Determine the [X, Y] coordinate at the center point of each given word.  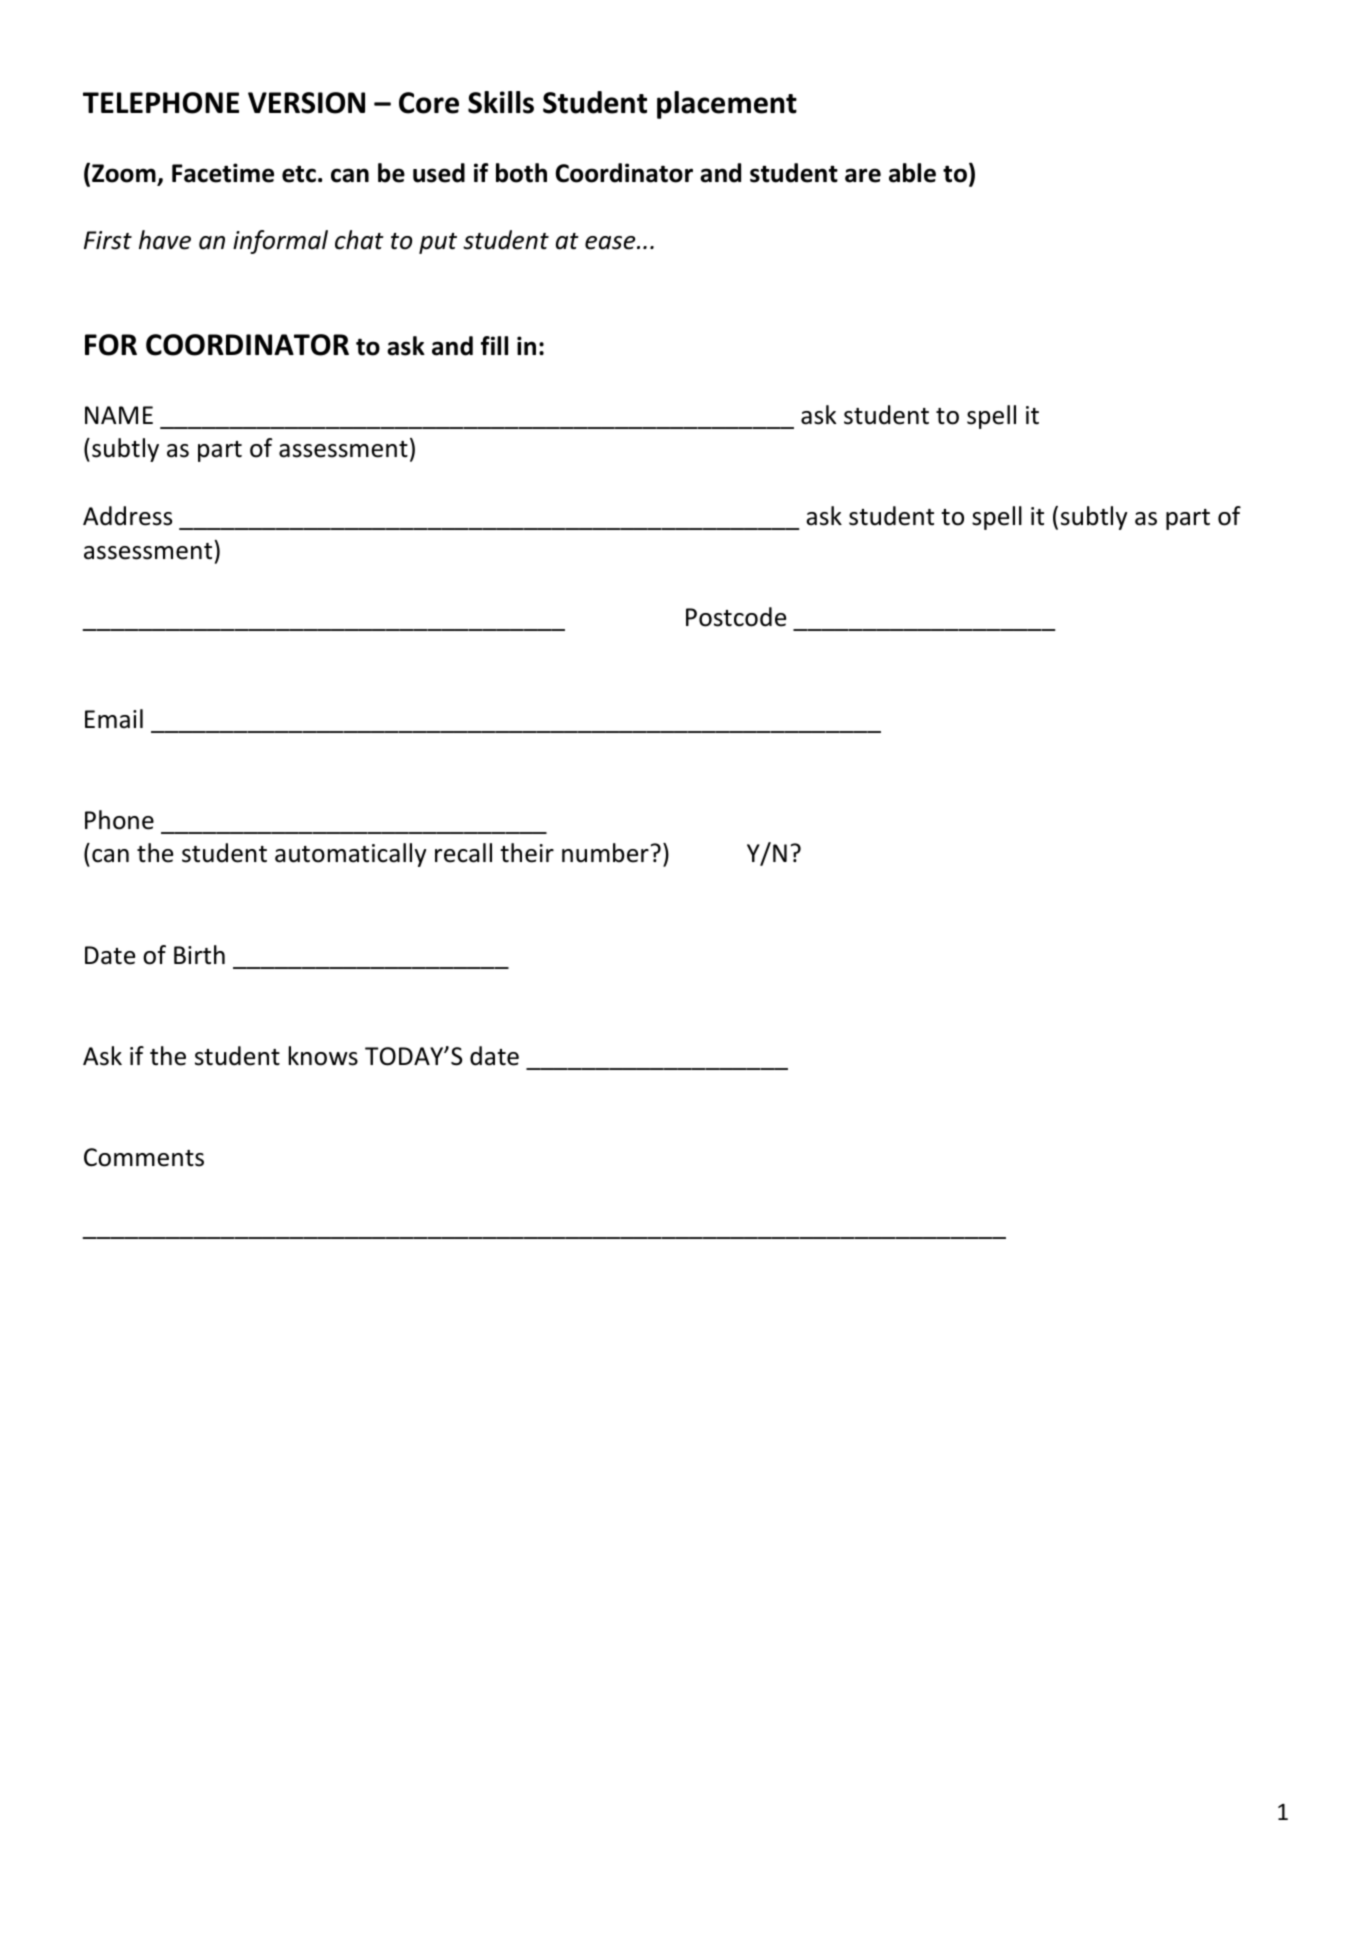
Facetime [223, 173]
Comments [144, 1157]
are [863, 175]
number [605, 853]
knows [323, 1056]
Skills [501, 102]
